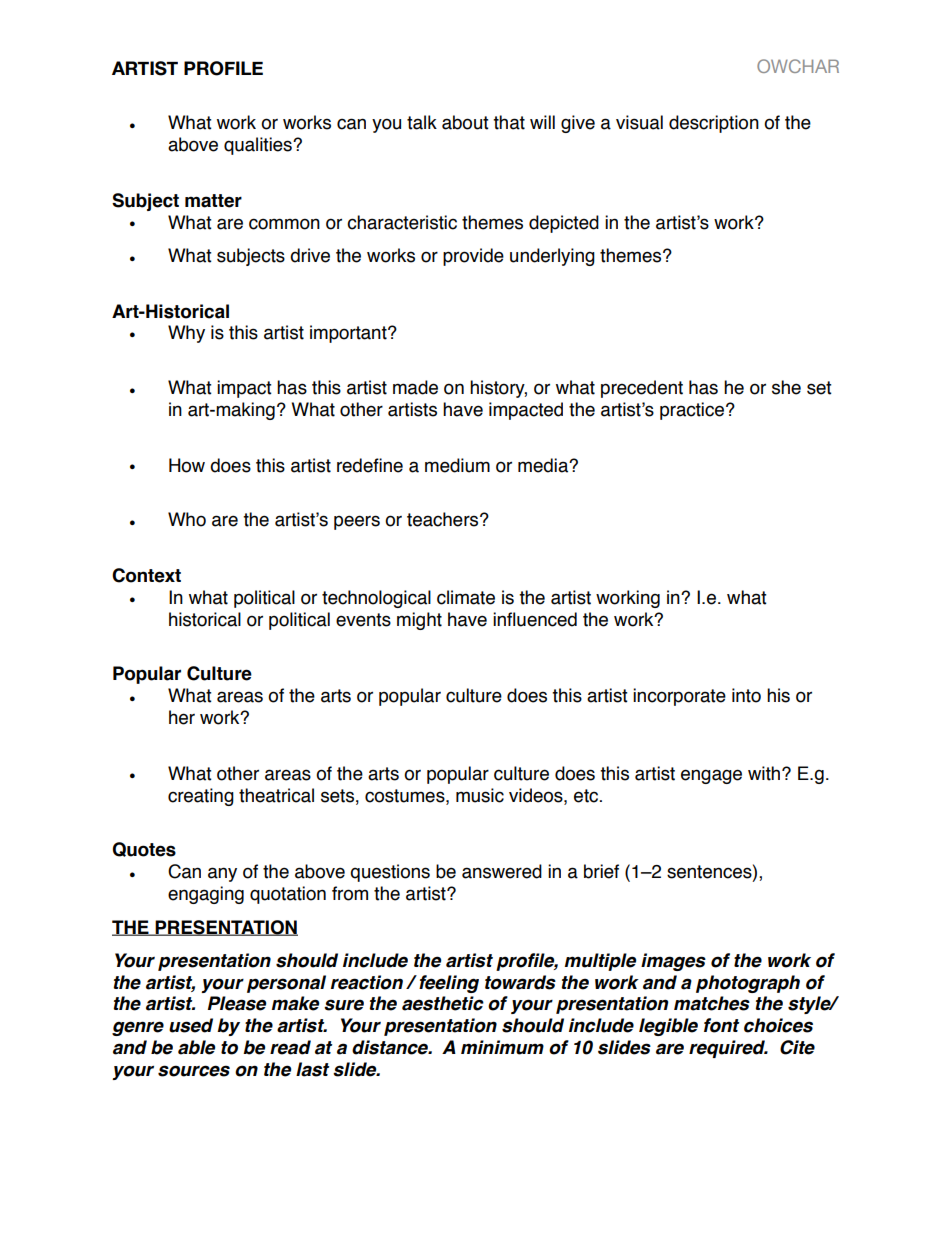 This document has height=1233, width=952. I want to click on able, so click(196, 1047).
